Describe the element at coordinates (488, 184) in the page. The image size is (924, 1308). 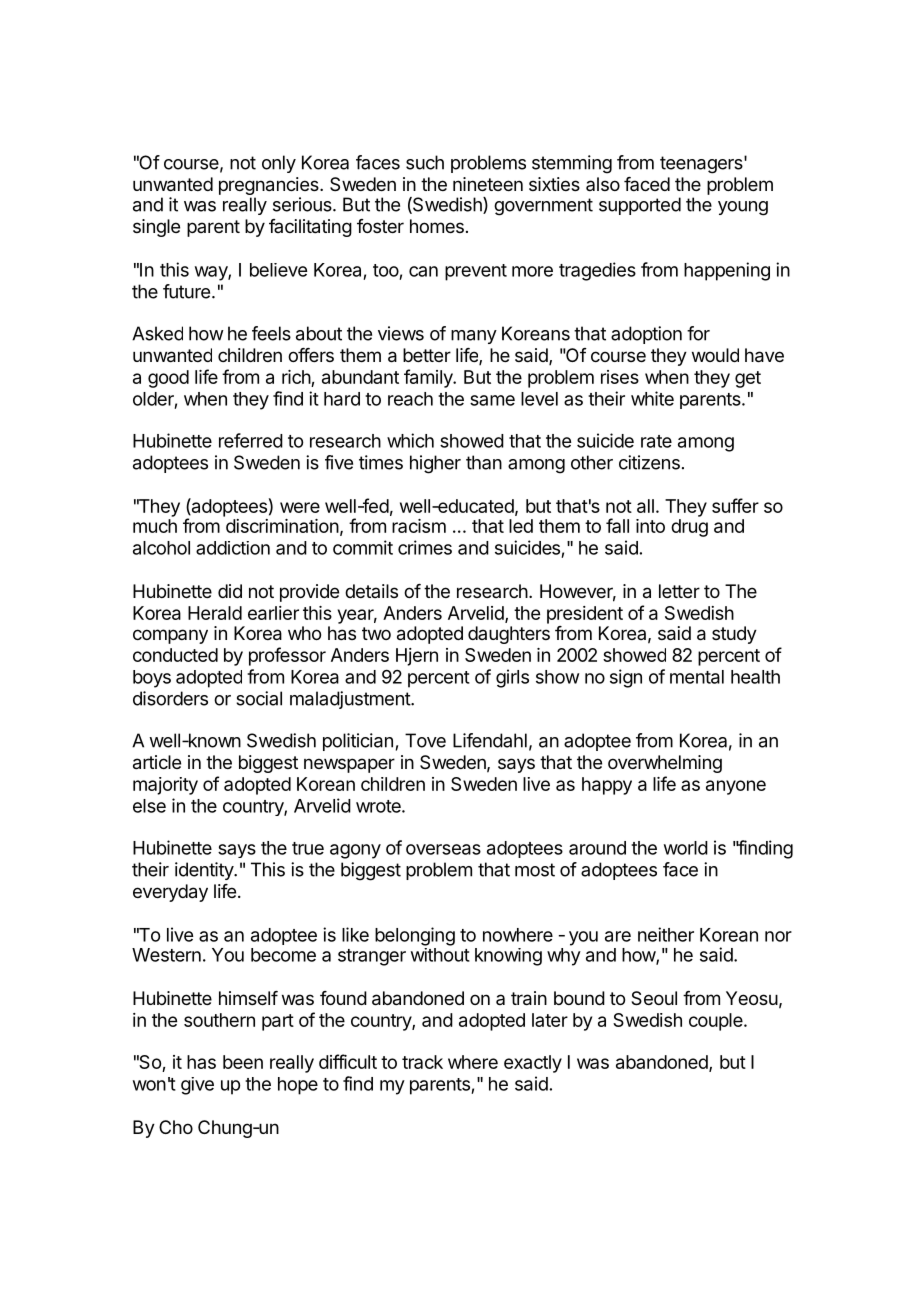
I see `nineteen` at that location.
